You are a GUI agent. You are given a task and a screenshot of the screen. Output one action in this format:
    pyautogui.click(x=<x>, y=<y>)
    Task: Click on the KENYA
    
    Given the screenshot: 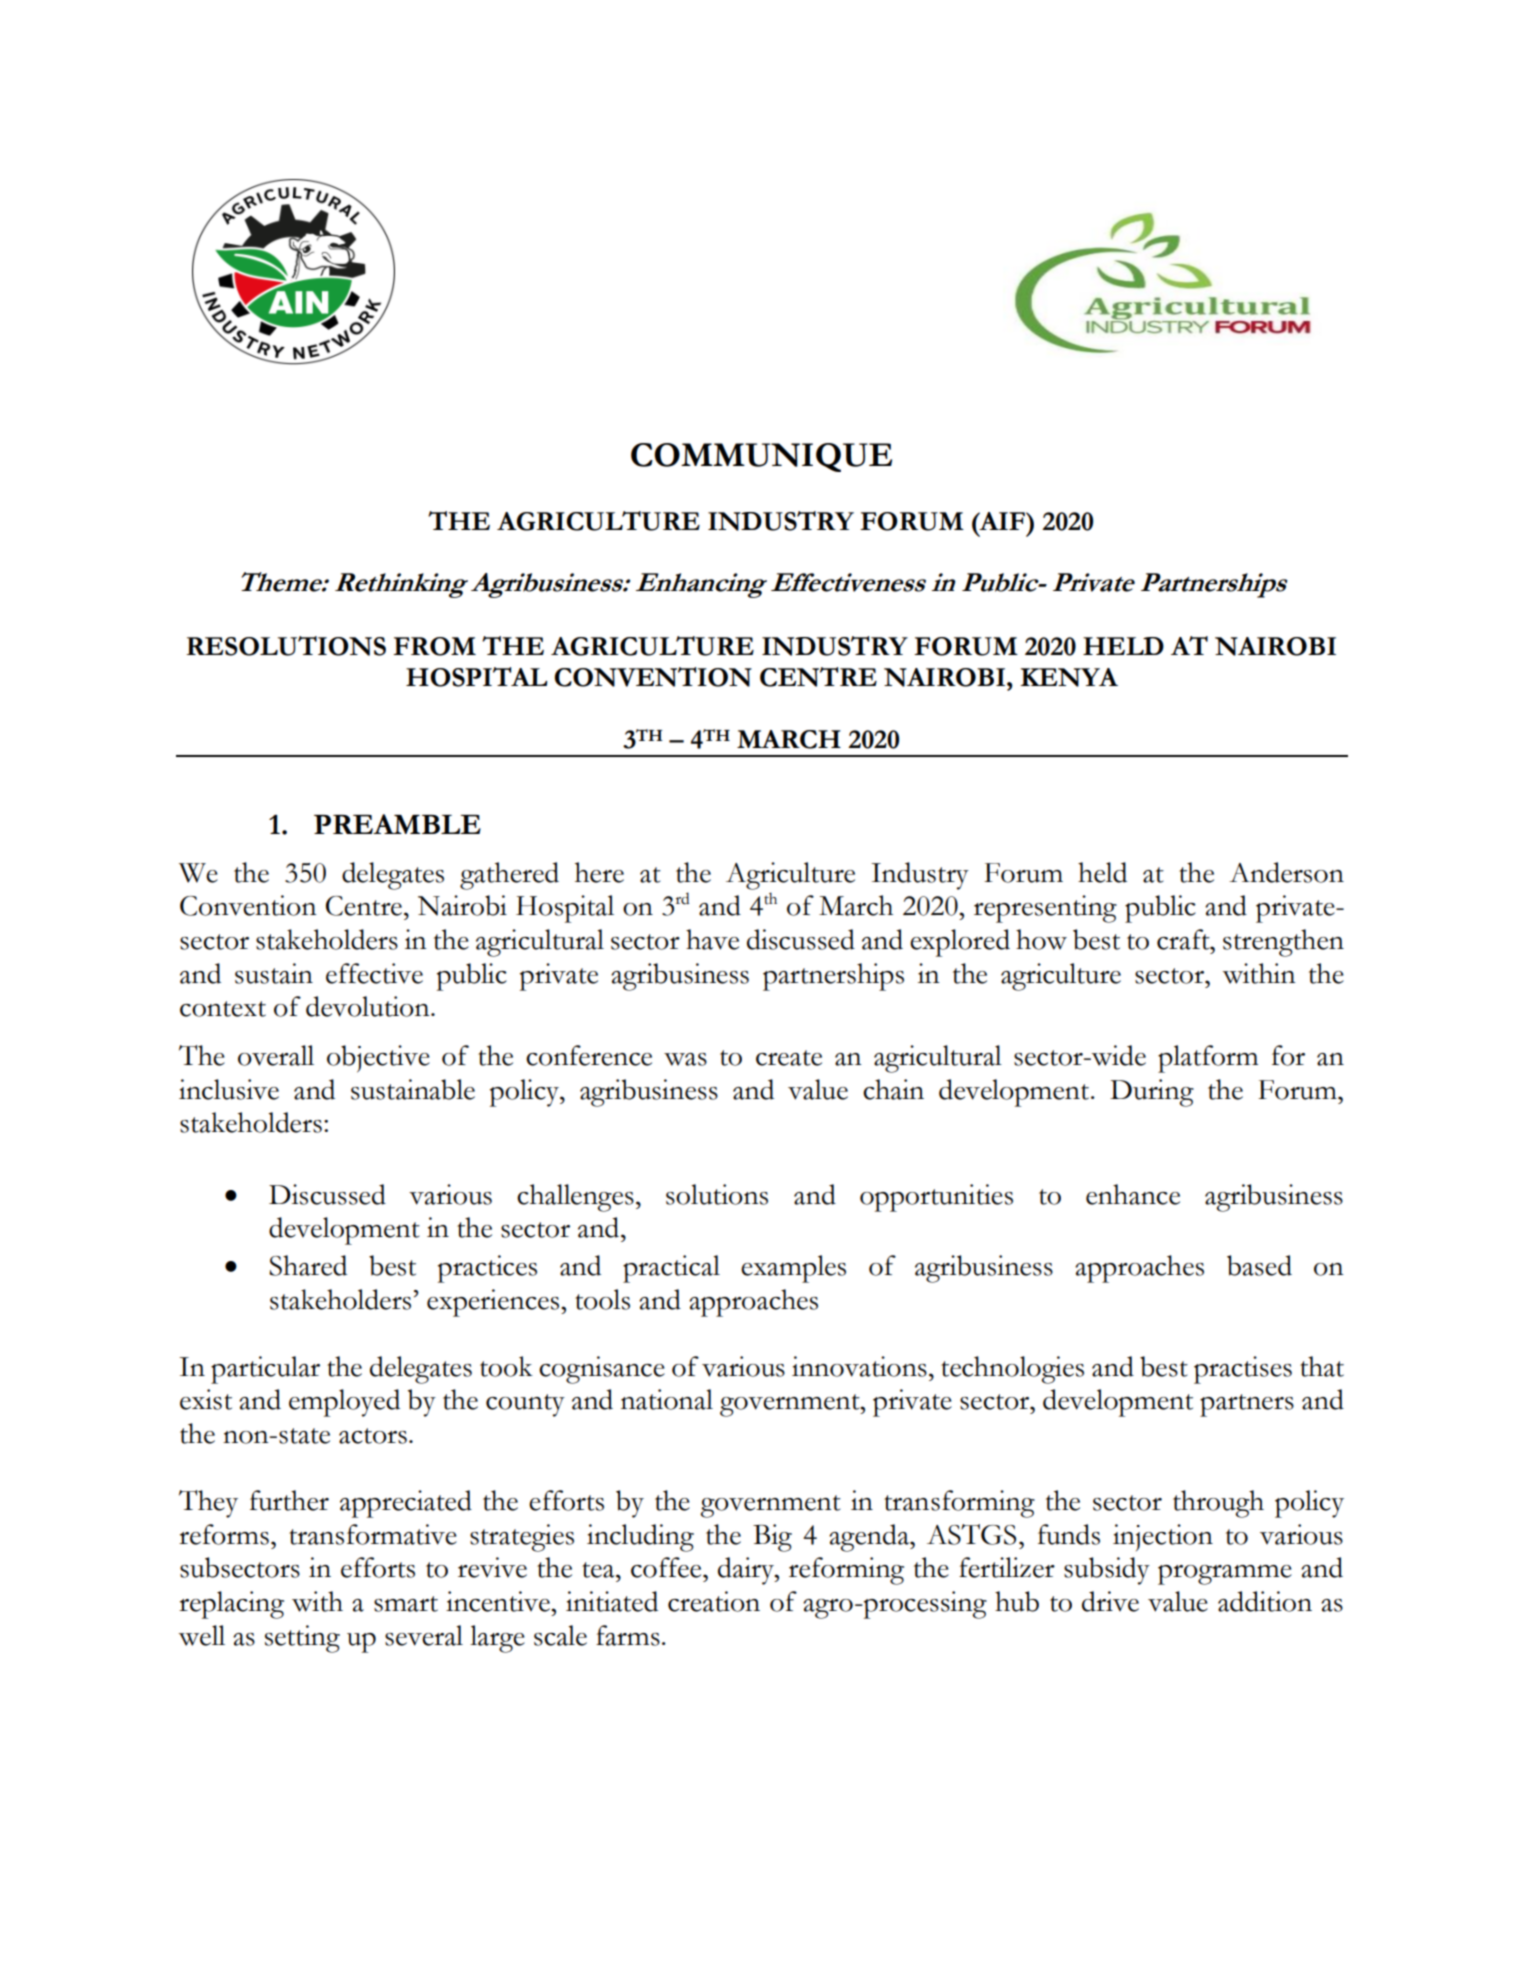 What is the action you would take?
    pyautogui.click(x=1069, y=677)
